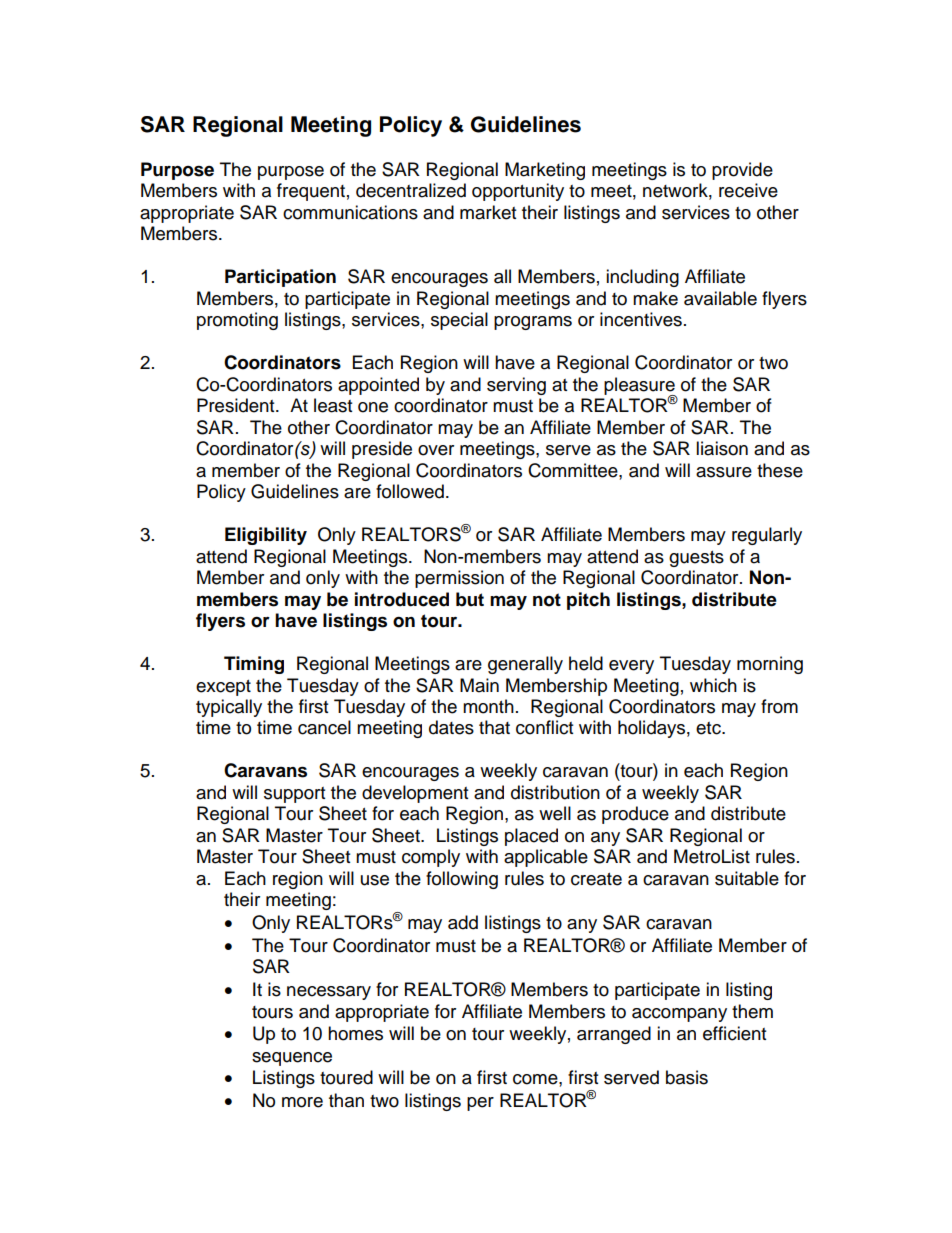 The width and height of the image is (952, 1233). What do you see at coordinates (614, 1035) in the image?
I see `arranged` at bounding box center [614, 1035].
